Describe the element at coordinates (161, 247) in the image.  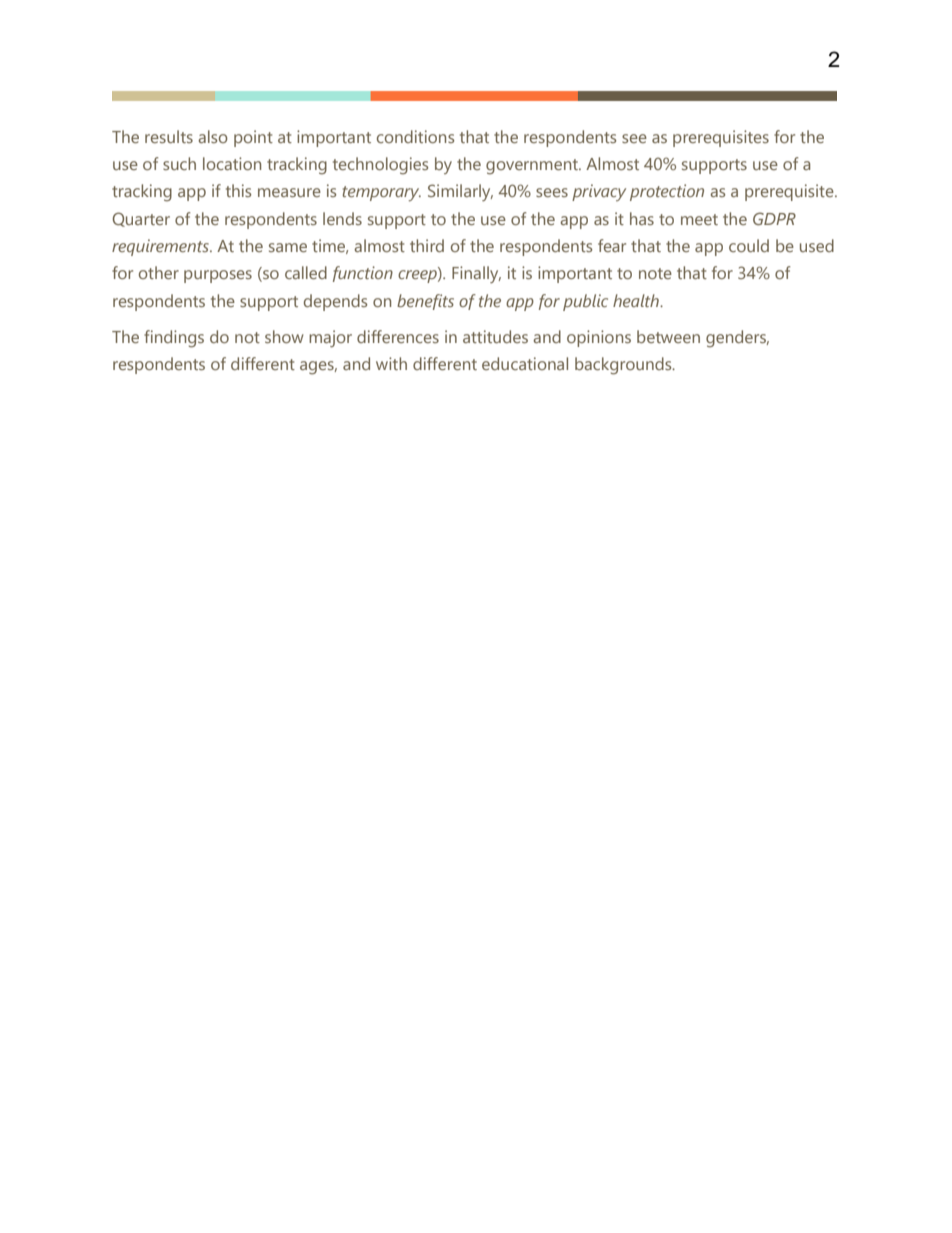
I see `requirements` at that location.
